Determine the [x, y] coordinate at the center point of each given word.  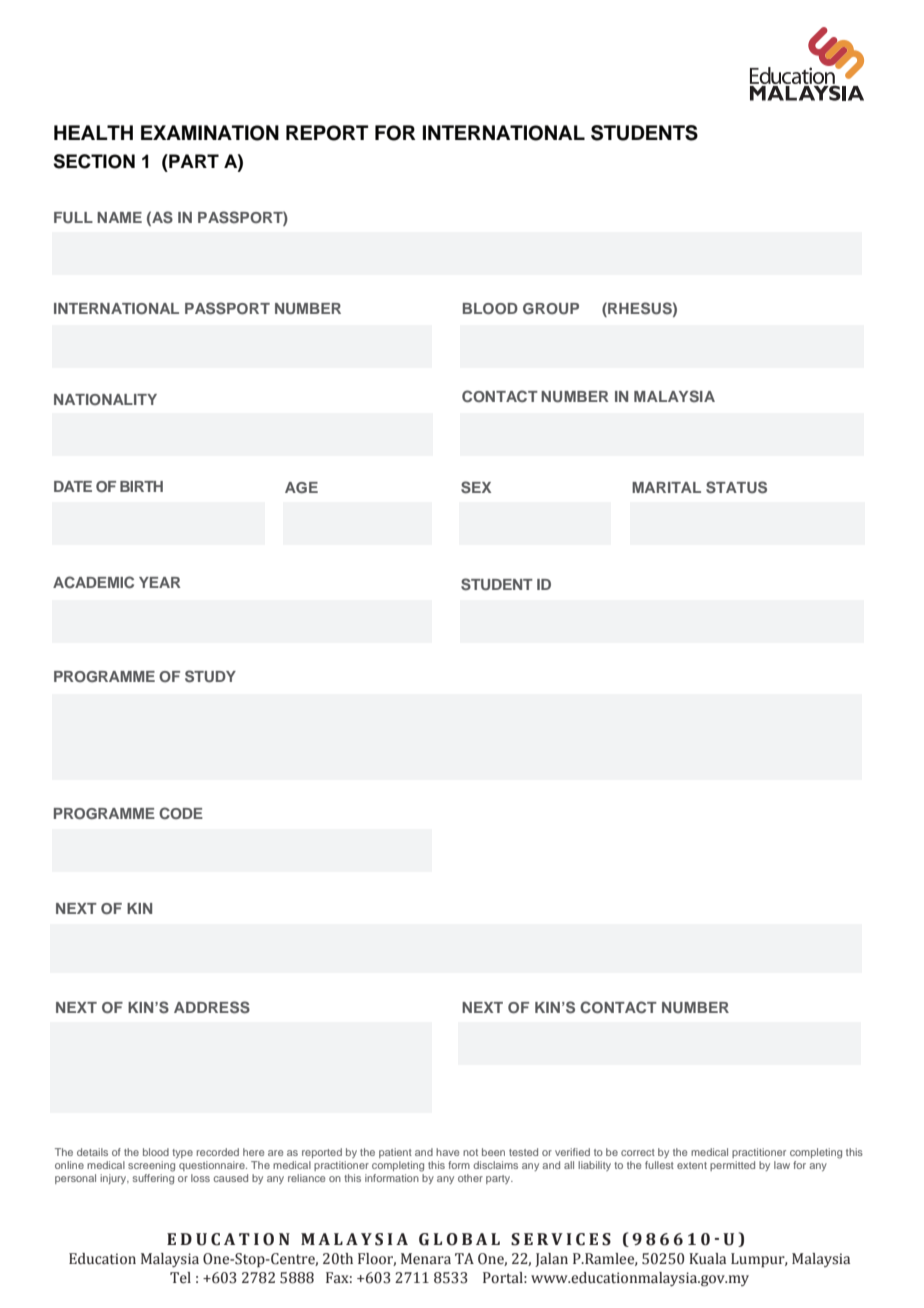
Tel [180, 1278]
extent [692, 1165]
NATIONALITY [105, 399]
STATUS [736, 487]
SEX [476, 487]
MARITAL [666, 487]
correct [638, 1152]
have [447, 1152]
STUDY [210, 676]
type [182, 1153]
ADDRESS [212, 1007]
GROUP [551, 309]
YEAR [160, 582]
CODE [181, 813]
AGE [301, 488]
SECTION [94, 161]
